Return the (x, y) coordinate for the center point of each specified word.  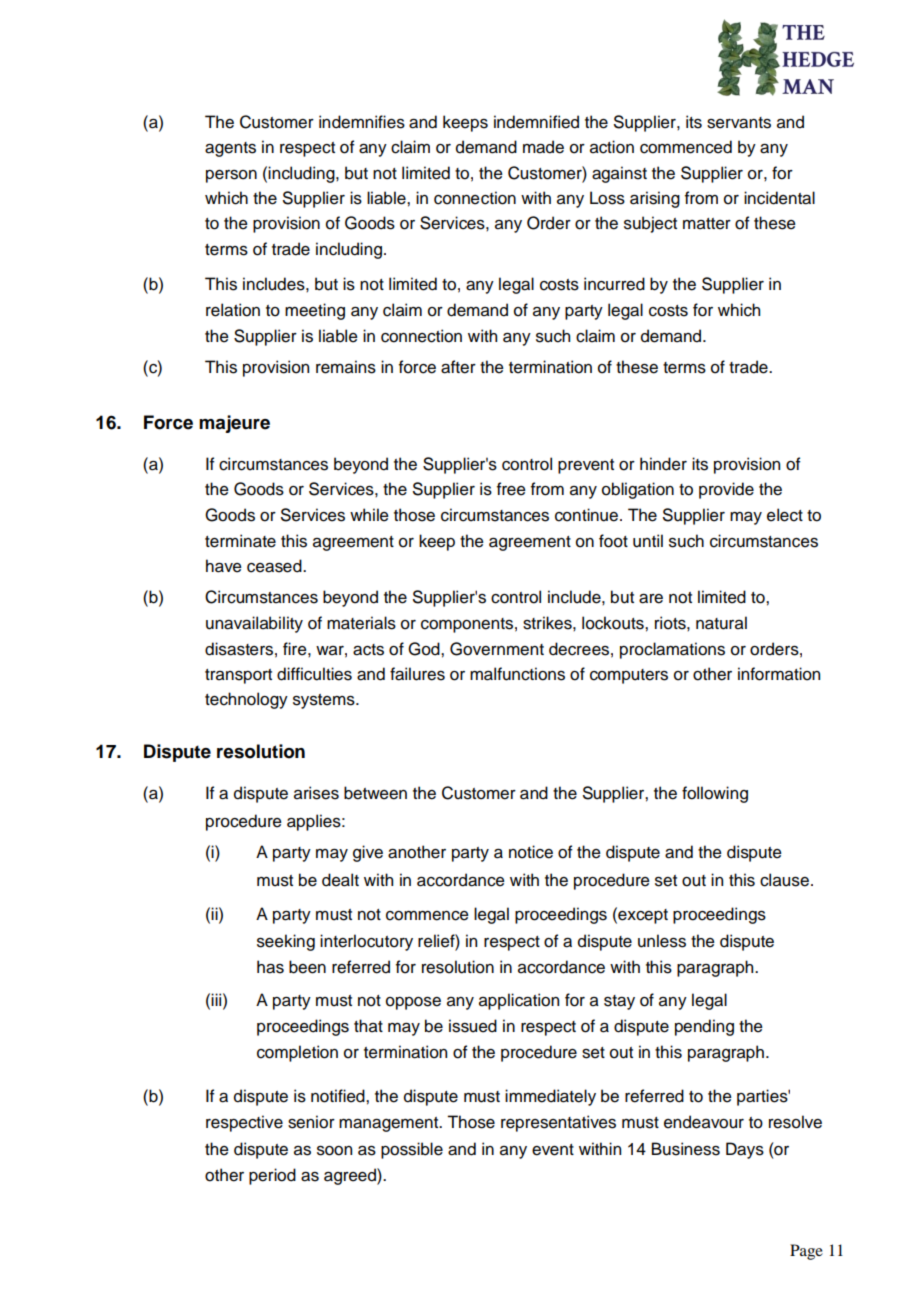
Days (745, 1150)
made (543, 147)
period (272, 1176)
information (779, 674)
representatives (558, 1123)
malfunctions (517, 674)
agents (230, 149)
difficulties (314, 674)
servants (739, 123)
